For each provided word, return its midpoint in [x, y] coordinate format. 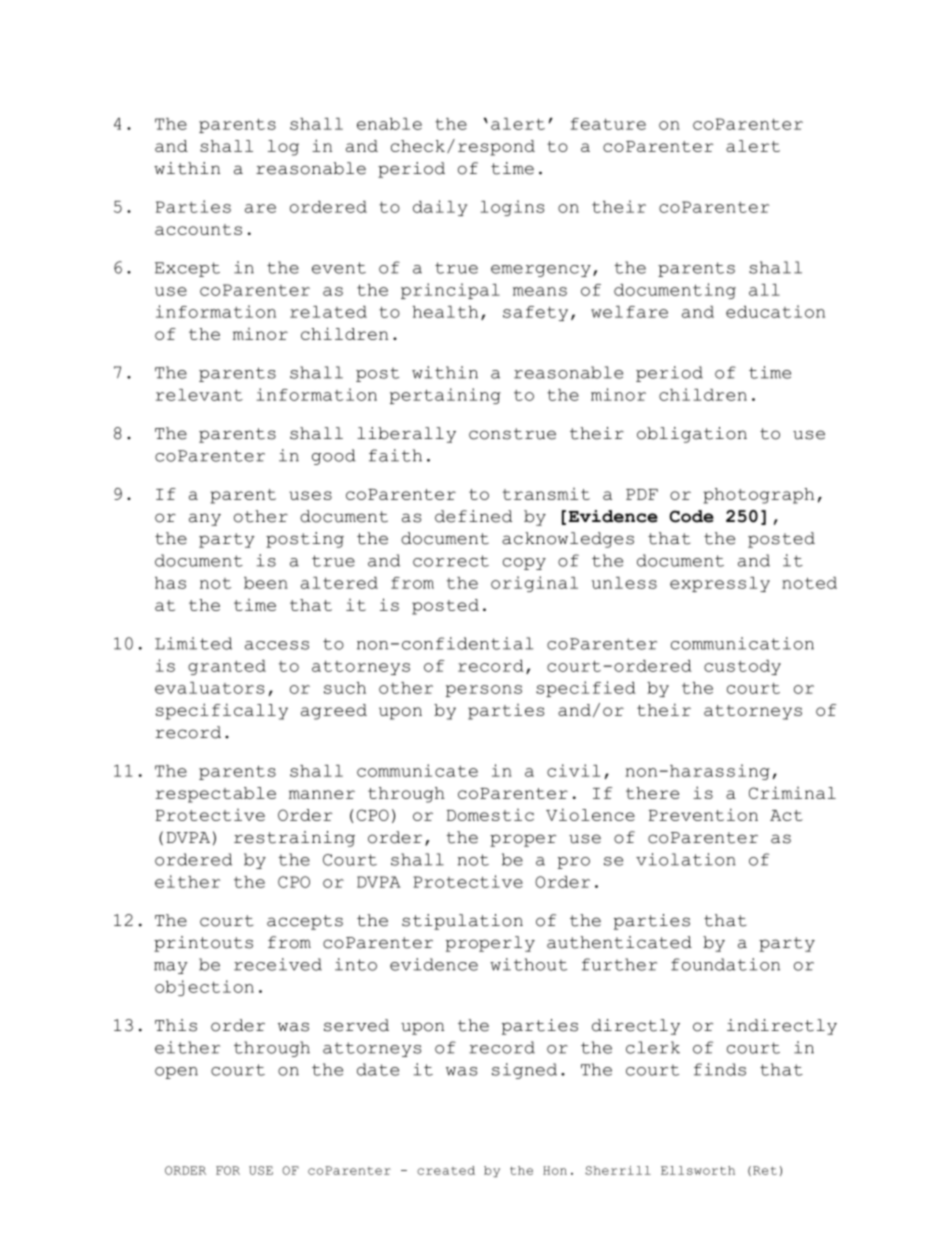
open [176, 1073]
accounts [198, 229]
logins [512, 208]
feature [608, 124]
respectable [215, 795]
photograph [758, 496]
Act [786, 815]
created [446, 1170]
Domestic [490, 815]
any [205, 519]
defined [473, 516]
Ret [765, 1170]
